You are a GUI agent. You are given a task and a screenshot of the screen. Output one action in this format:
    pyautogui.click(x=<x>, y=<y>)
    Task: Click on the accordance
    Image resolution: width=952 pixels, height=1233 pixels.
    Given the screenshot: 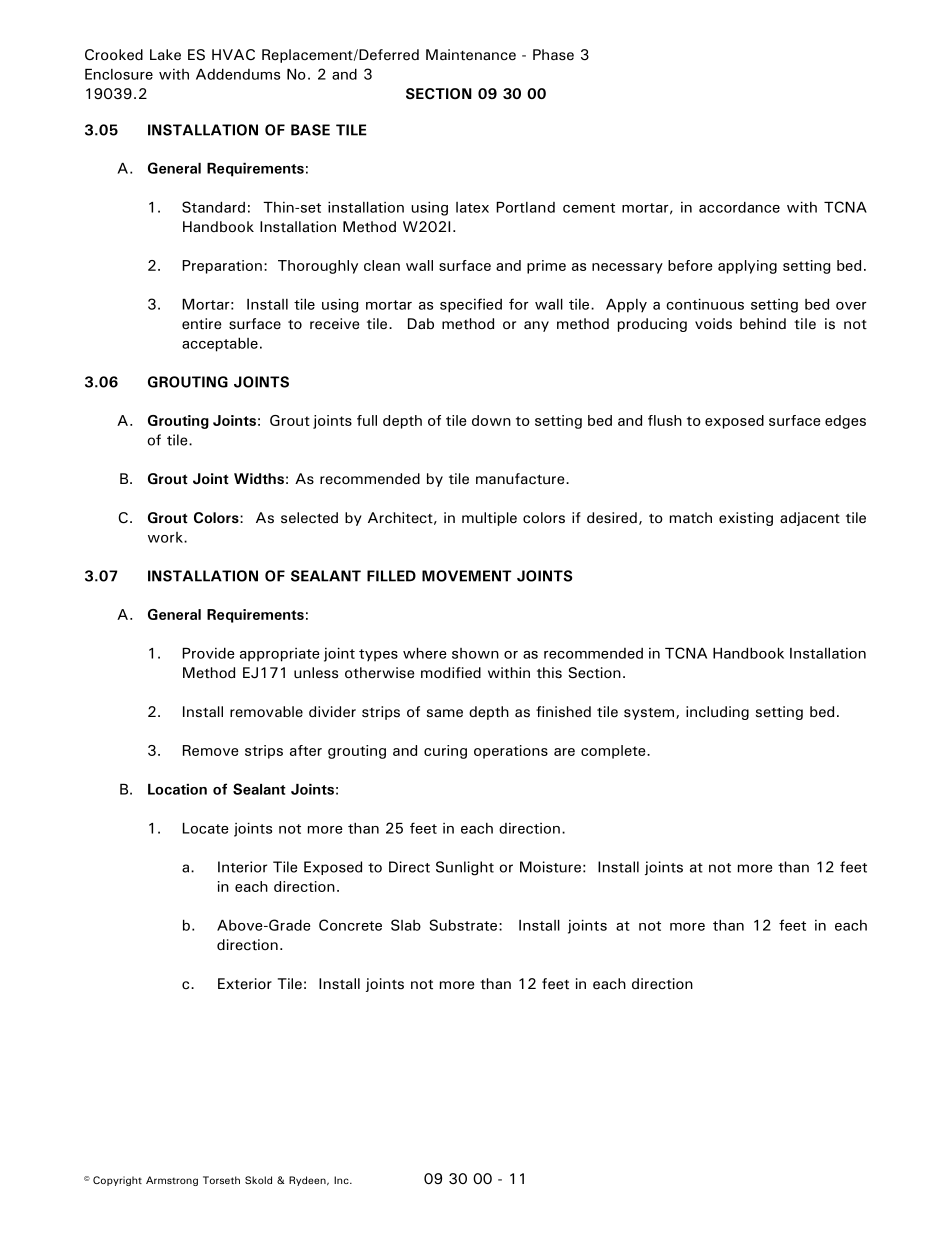 What is the action you would take?
    pyautogui.click(x=739, y=207)
